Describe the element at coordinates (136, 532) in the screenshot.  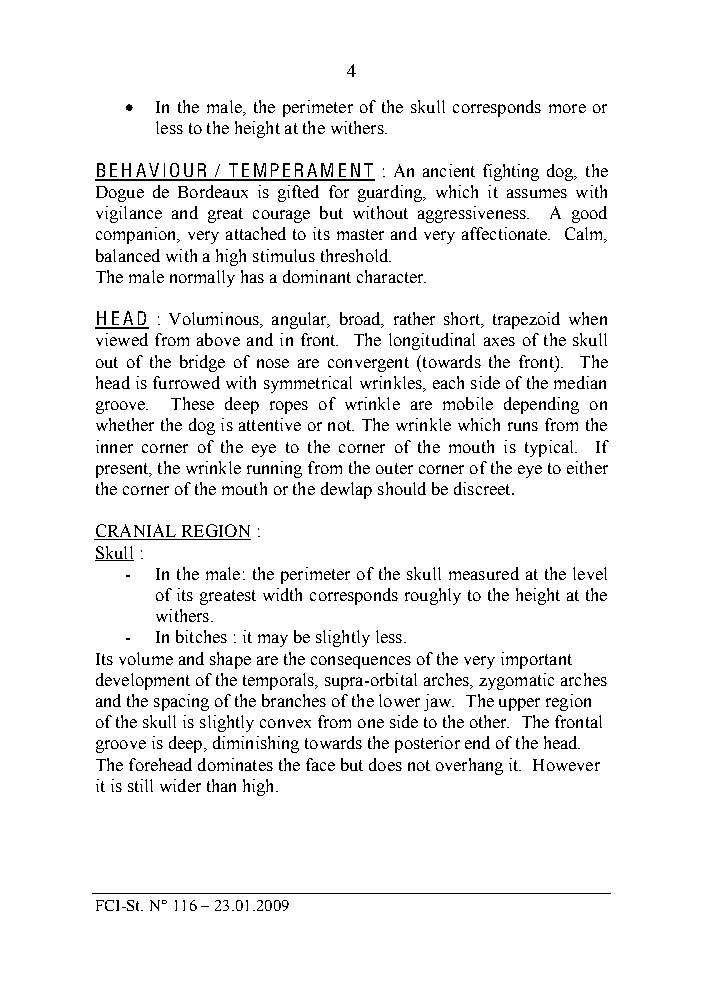
I see `CRANIAL` at that location.
